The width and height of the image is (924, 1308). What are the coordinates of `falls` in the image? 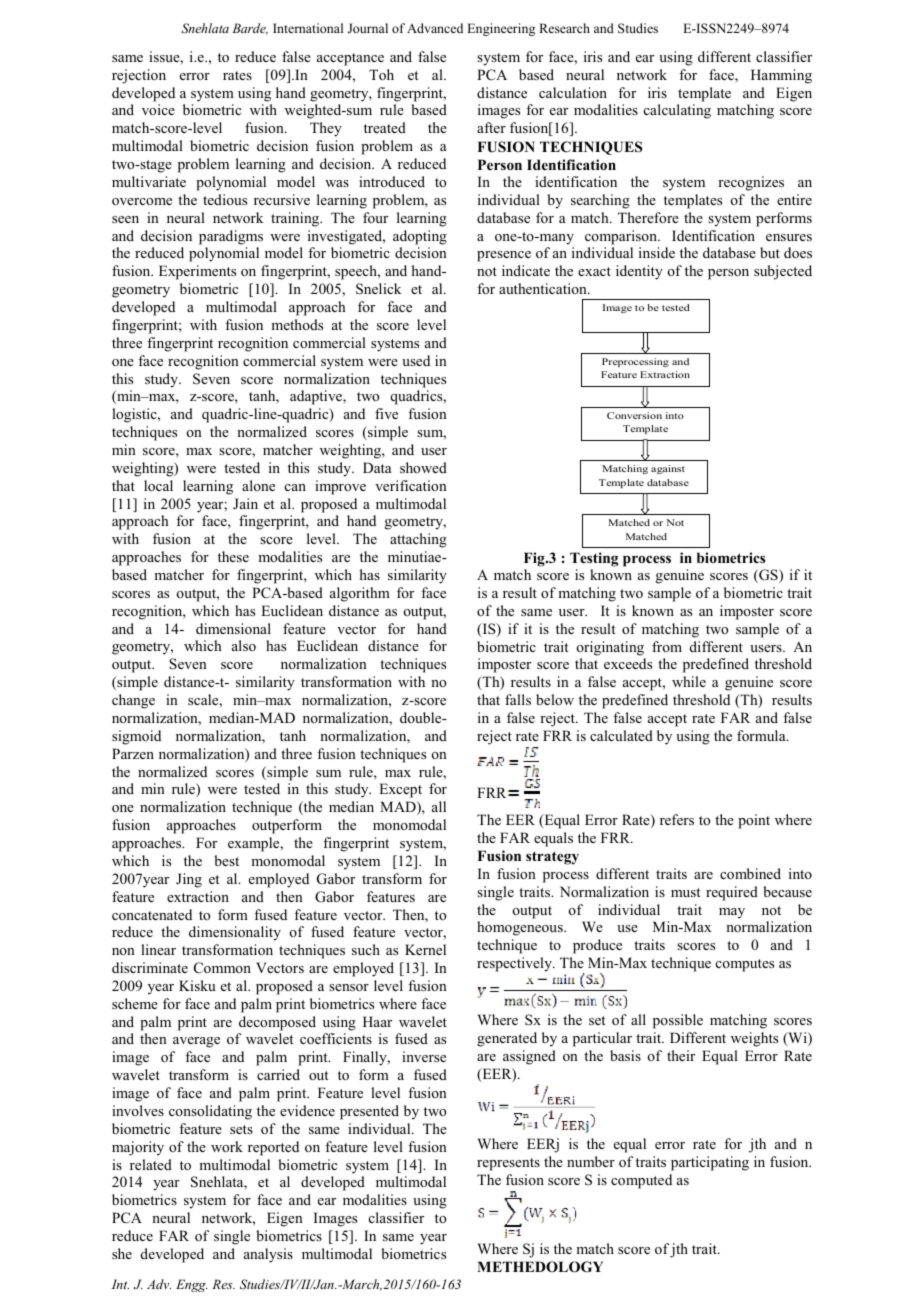 It's located at (518, 699).
